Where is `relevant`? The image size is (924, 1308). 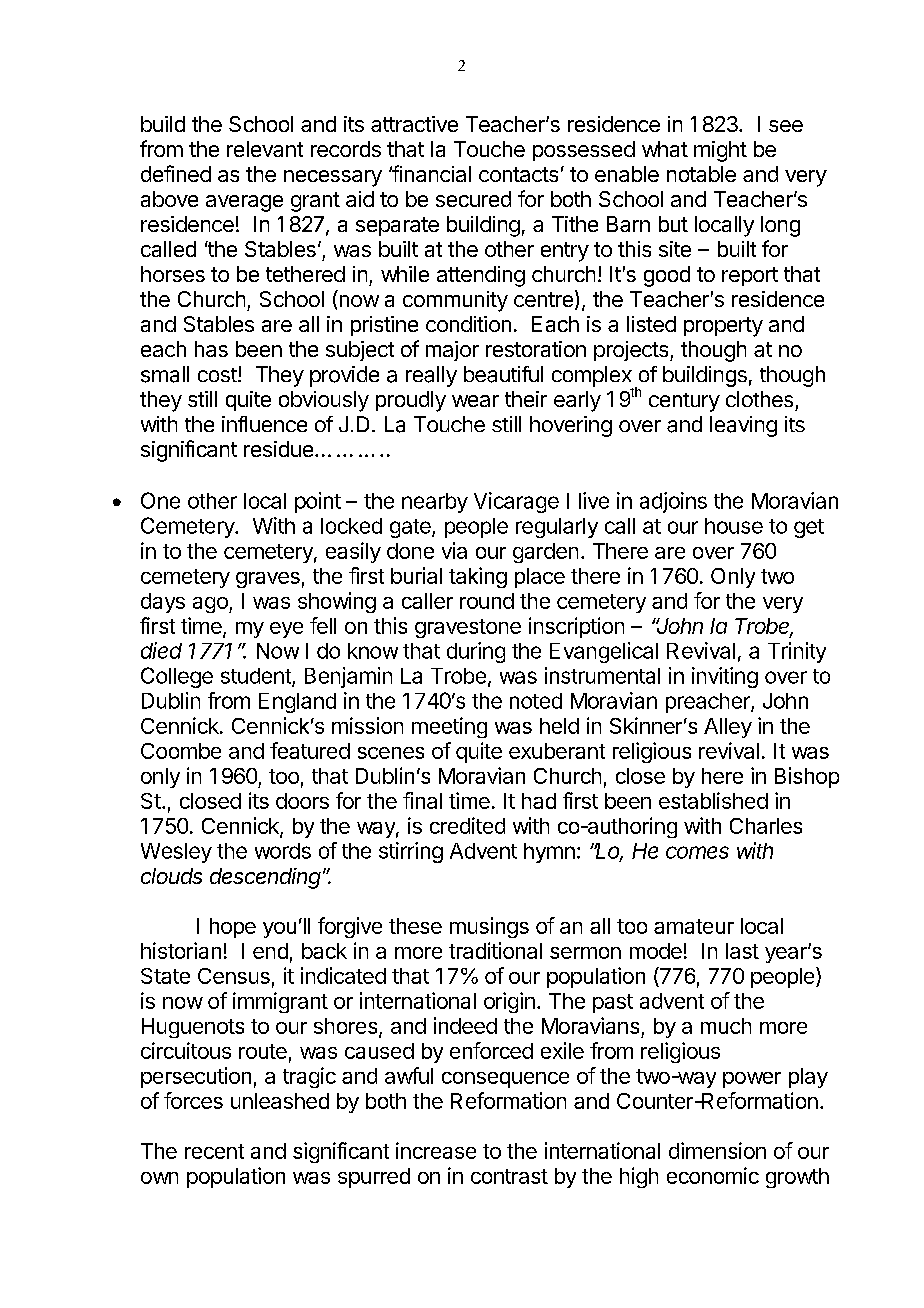
relevant is located at coordinates (265, 149).
